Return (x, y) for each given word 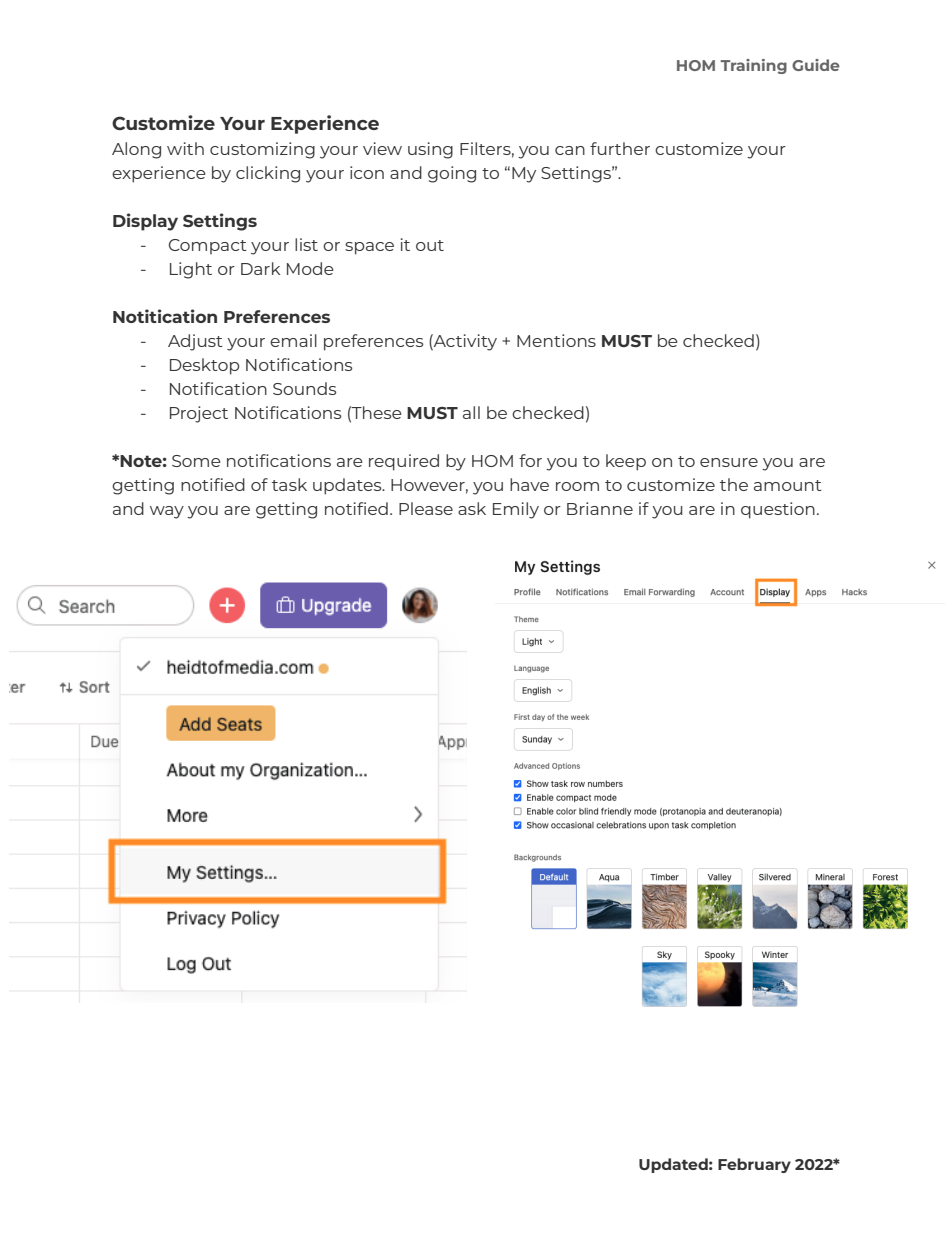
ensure (729, 462)
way (167, 512)
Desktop (205, 366)
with (185, 148)
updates (348, 486)
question (778, 510)
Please (426, 508)
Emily (516, 510)
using (430, 150)
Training (753, 66)
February (754, 1165)
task (289, 484)
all (471, 412)
